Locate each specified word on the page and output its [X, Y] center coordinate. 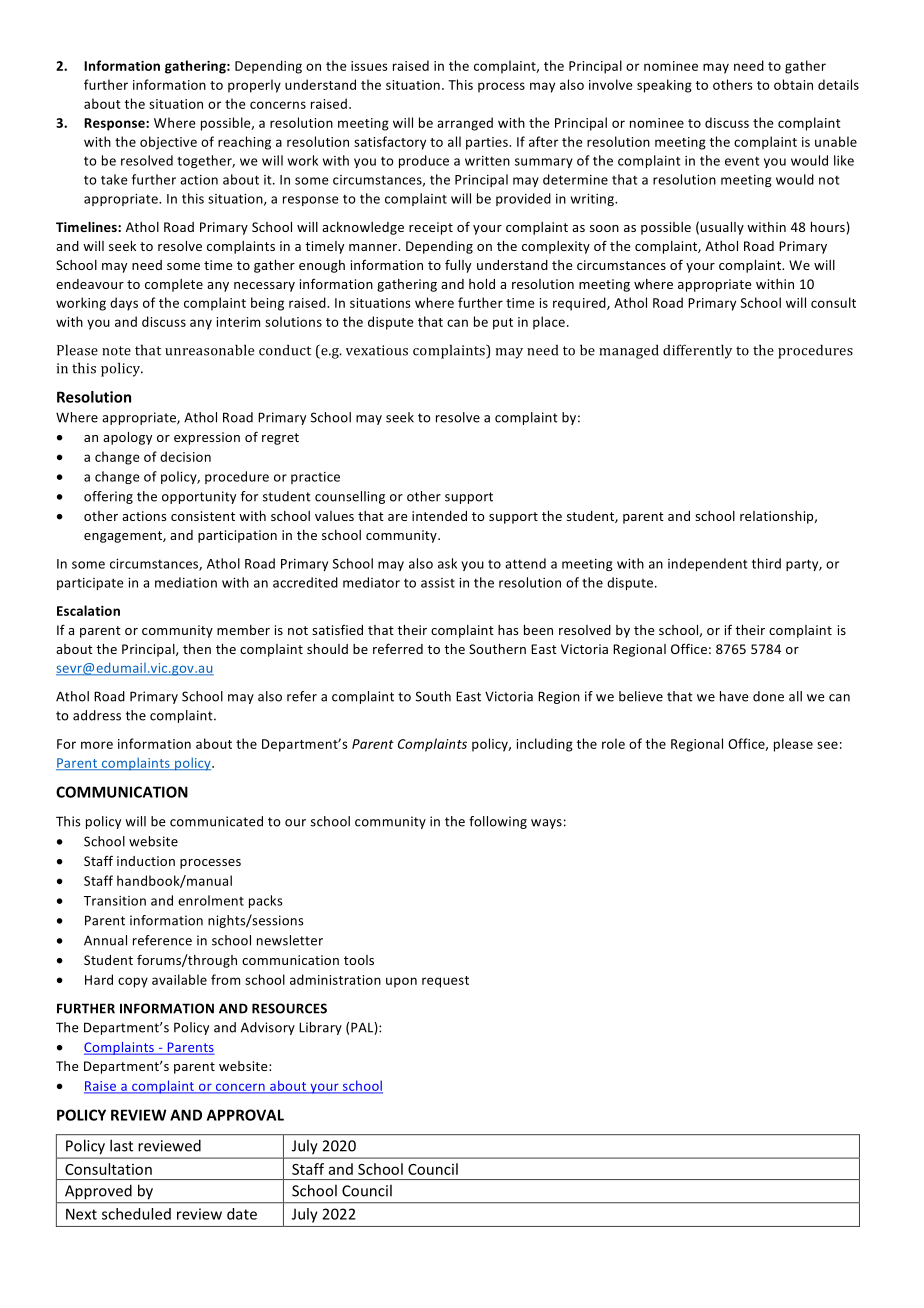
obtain [793, 84]
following [498, 822]
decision [185, 456]
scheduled [136, 1214]
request [445, 982]
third [766, 563]
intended [439, 516]
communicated [216, 821]
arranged [465, 124]
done [768, 696]
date [242, 1214]
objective [168, 143]
